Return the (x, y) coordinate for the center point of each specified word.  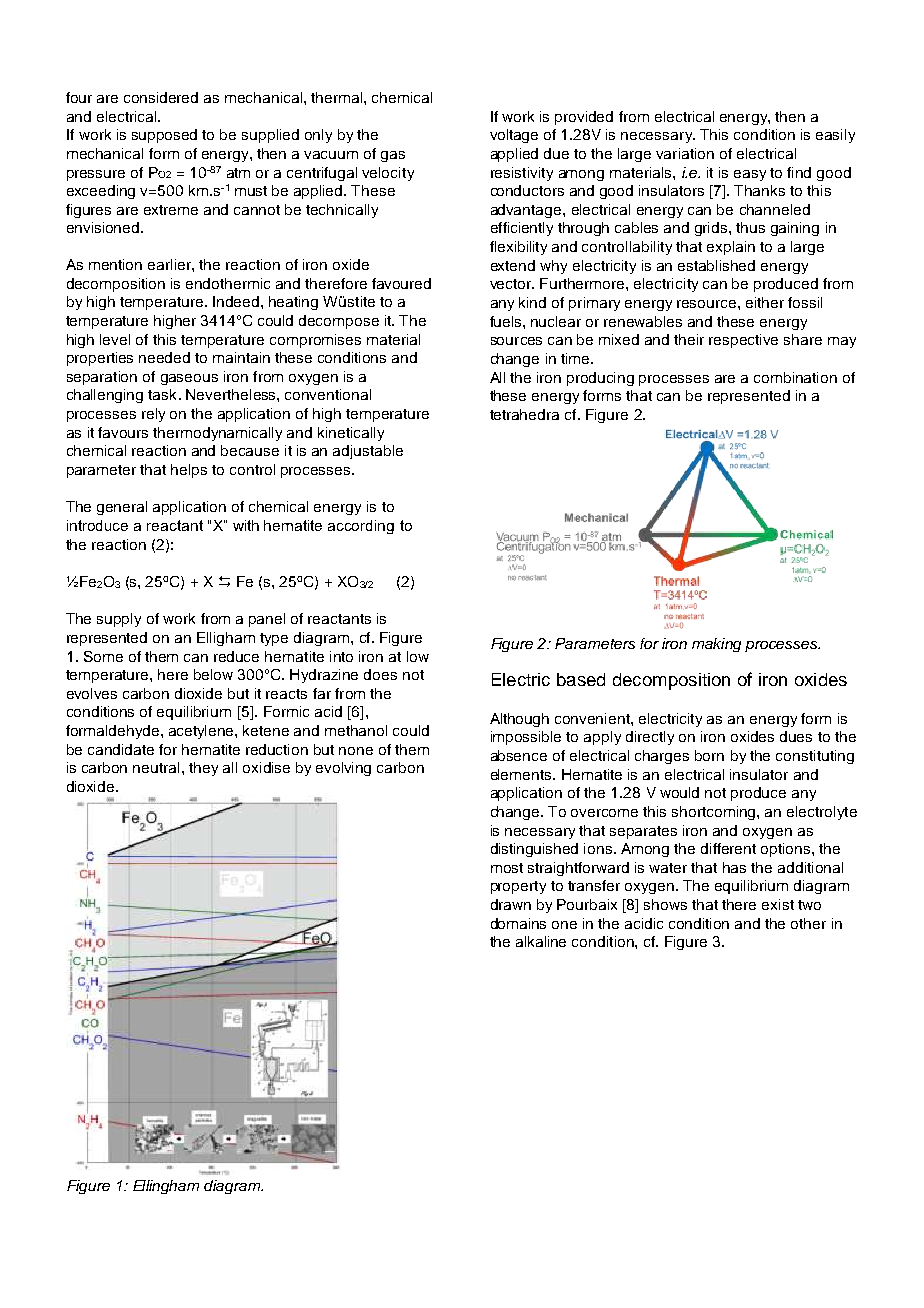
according (361, 527)
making (716, 645)
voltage (514, 136)
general (122, 508)
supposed (164, 136)
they (203, 769)
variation (685, 153)
